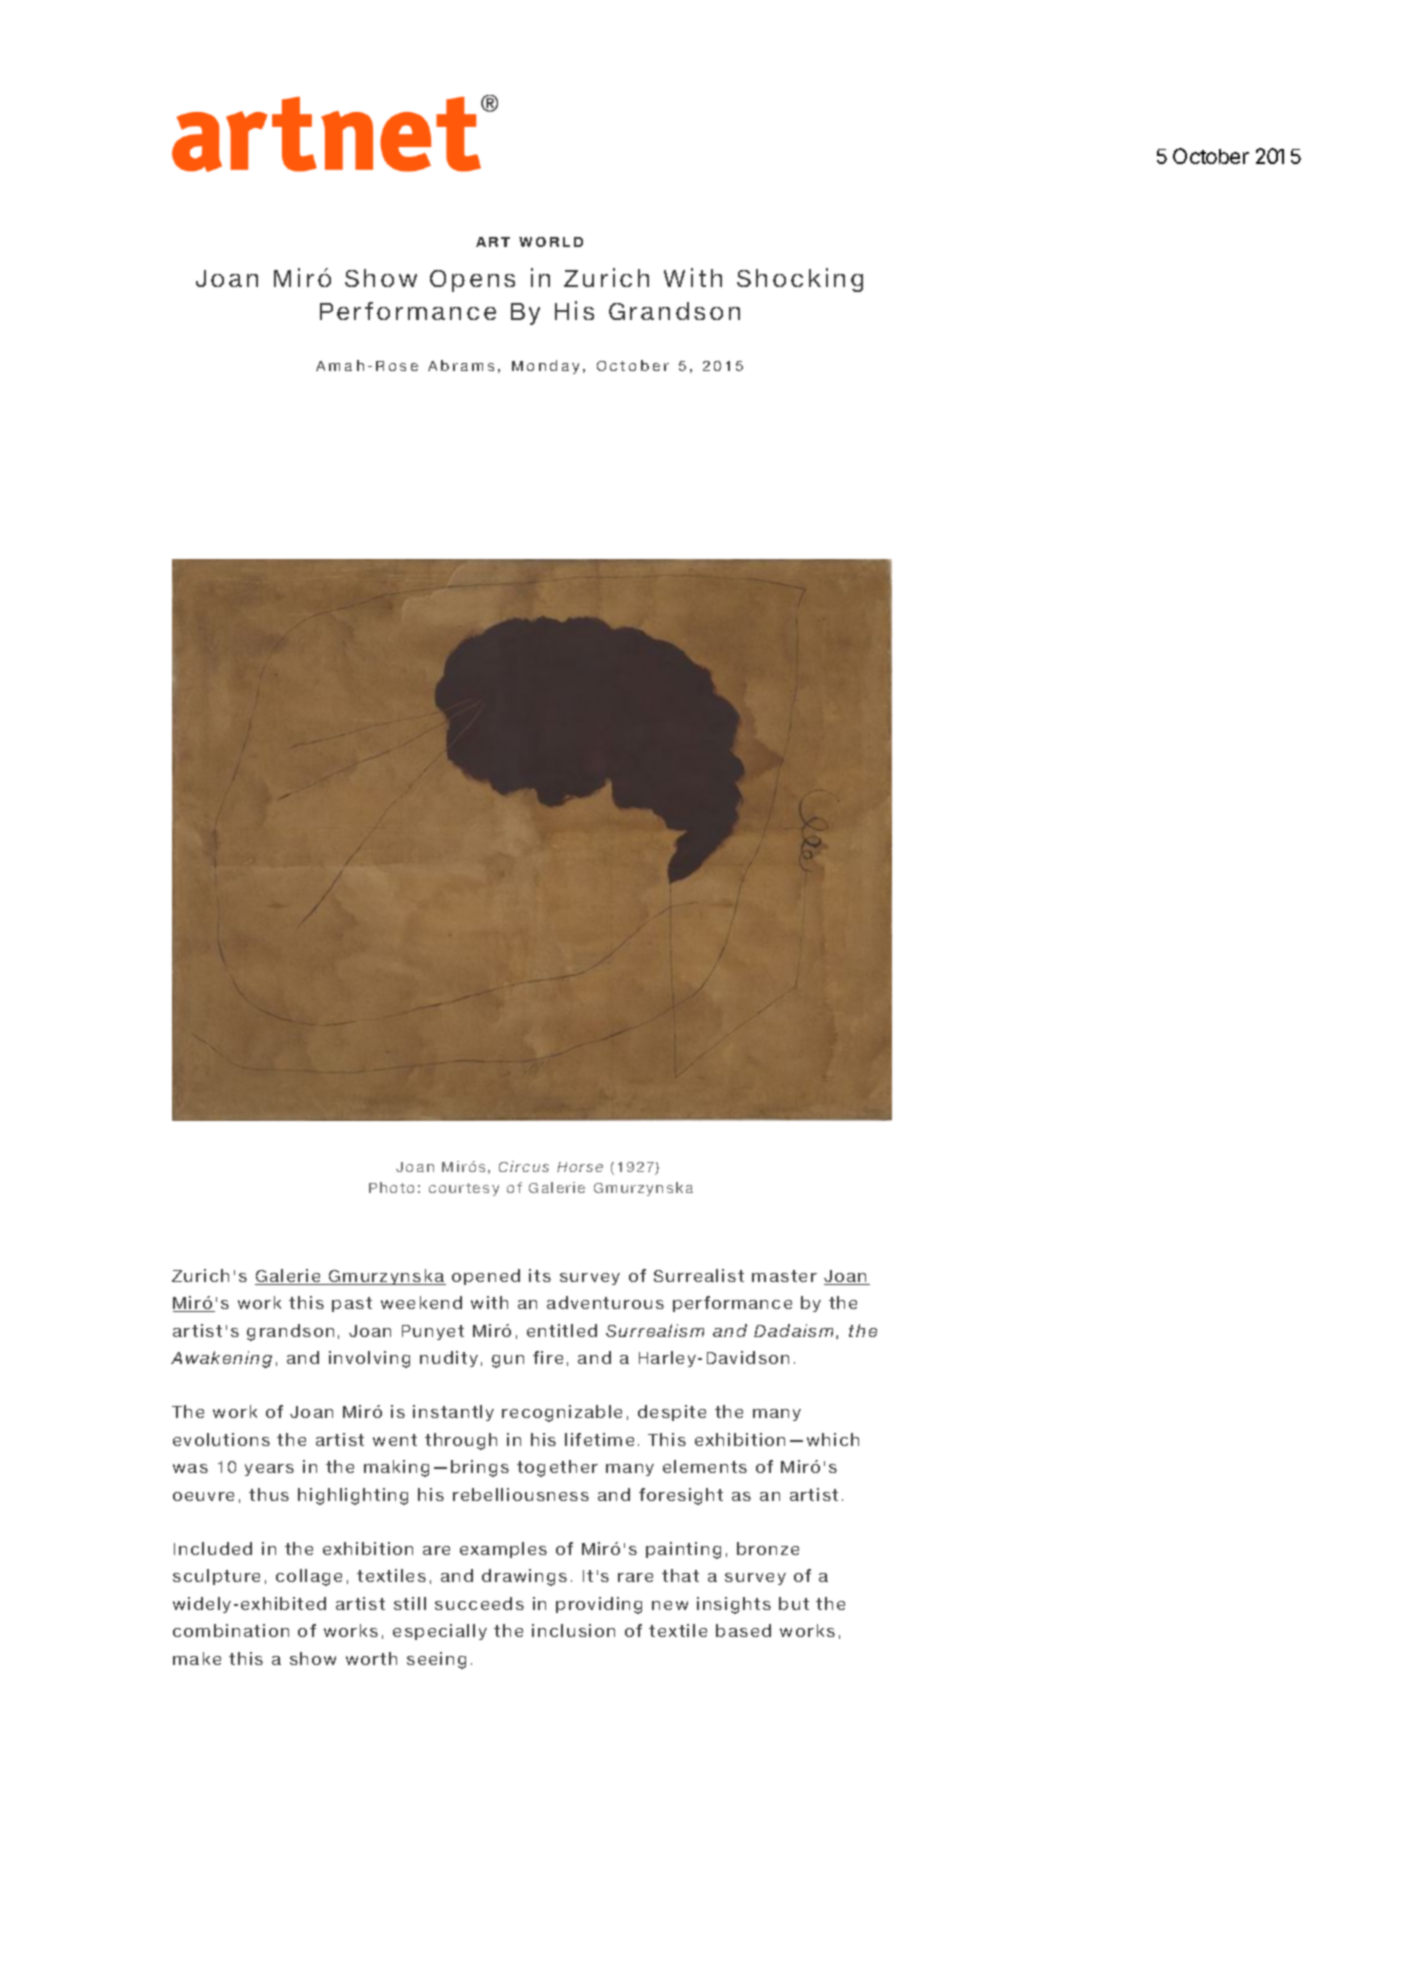 The image size is (1402, 1984). I want to click on Surrealism, so click(655, 1330).
